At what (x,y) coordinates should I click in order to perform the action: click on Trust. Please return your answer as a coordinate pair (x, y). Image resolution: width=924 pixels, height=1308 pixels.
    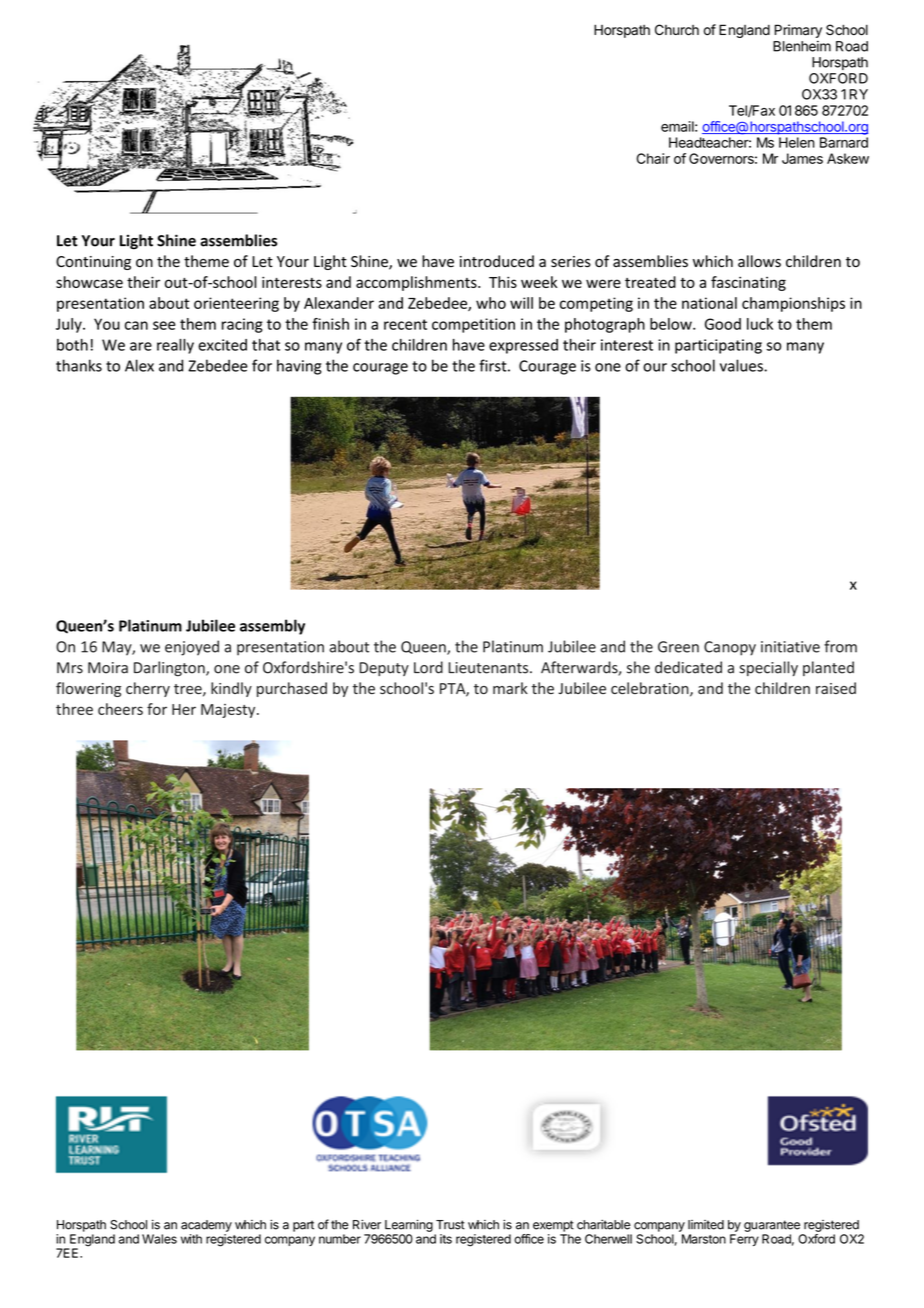
    Looking at the image, I should click on (450, 1225).
